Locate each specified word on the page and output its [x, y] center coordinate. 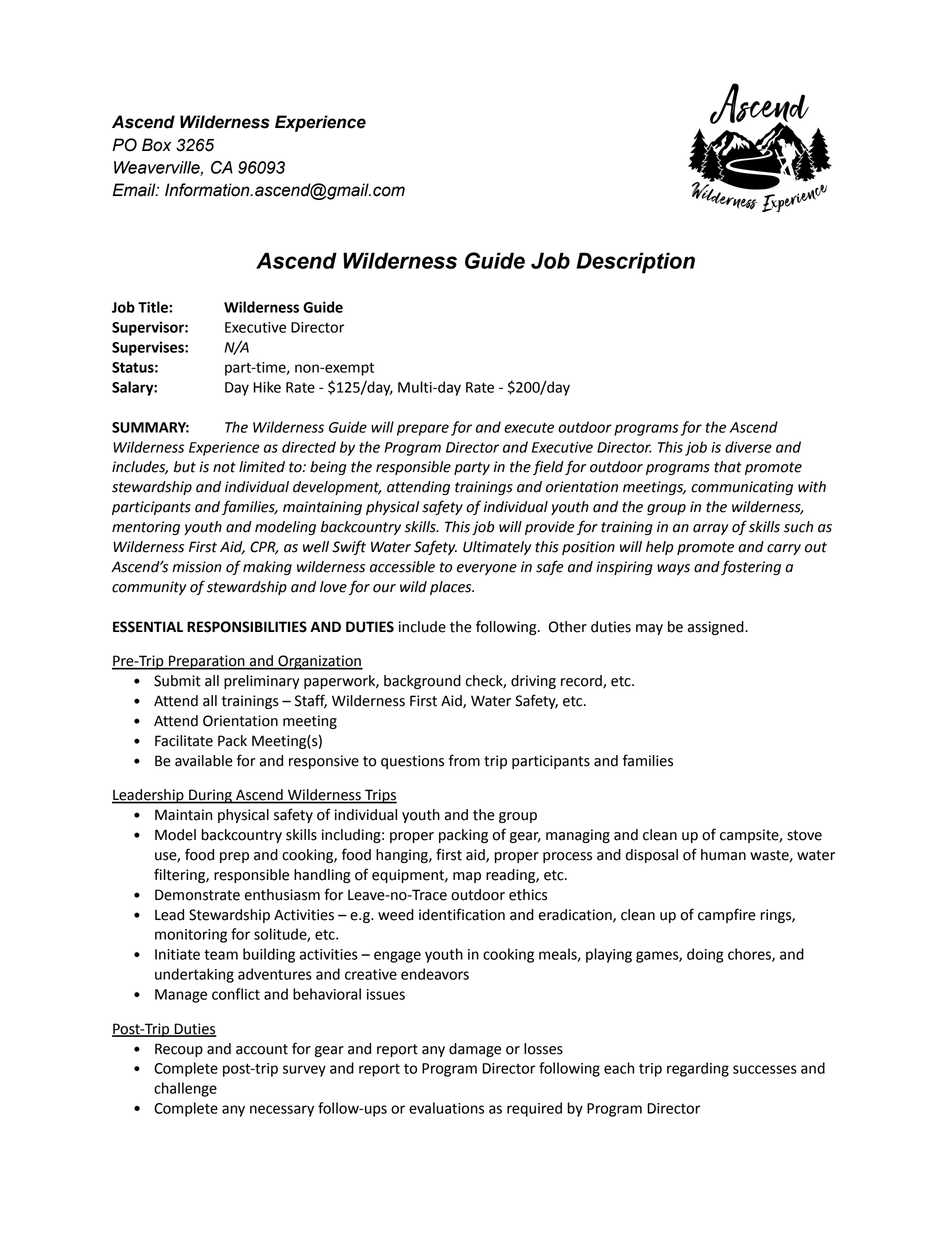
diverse [748, 447]
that [728, 467]
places [452, 588]
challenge [185, 1089]
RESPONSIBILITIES [247, 627]
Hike [267, 387]
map [467, 877]
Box [156, 145]
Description [635, 263]
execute [529, 427]
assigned [717, 628]
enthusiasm [282, 895]
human [723, 855]
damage [475, 1050]
